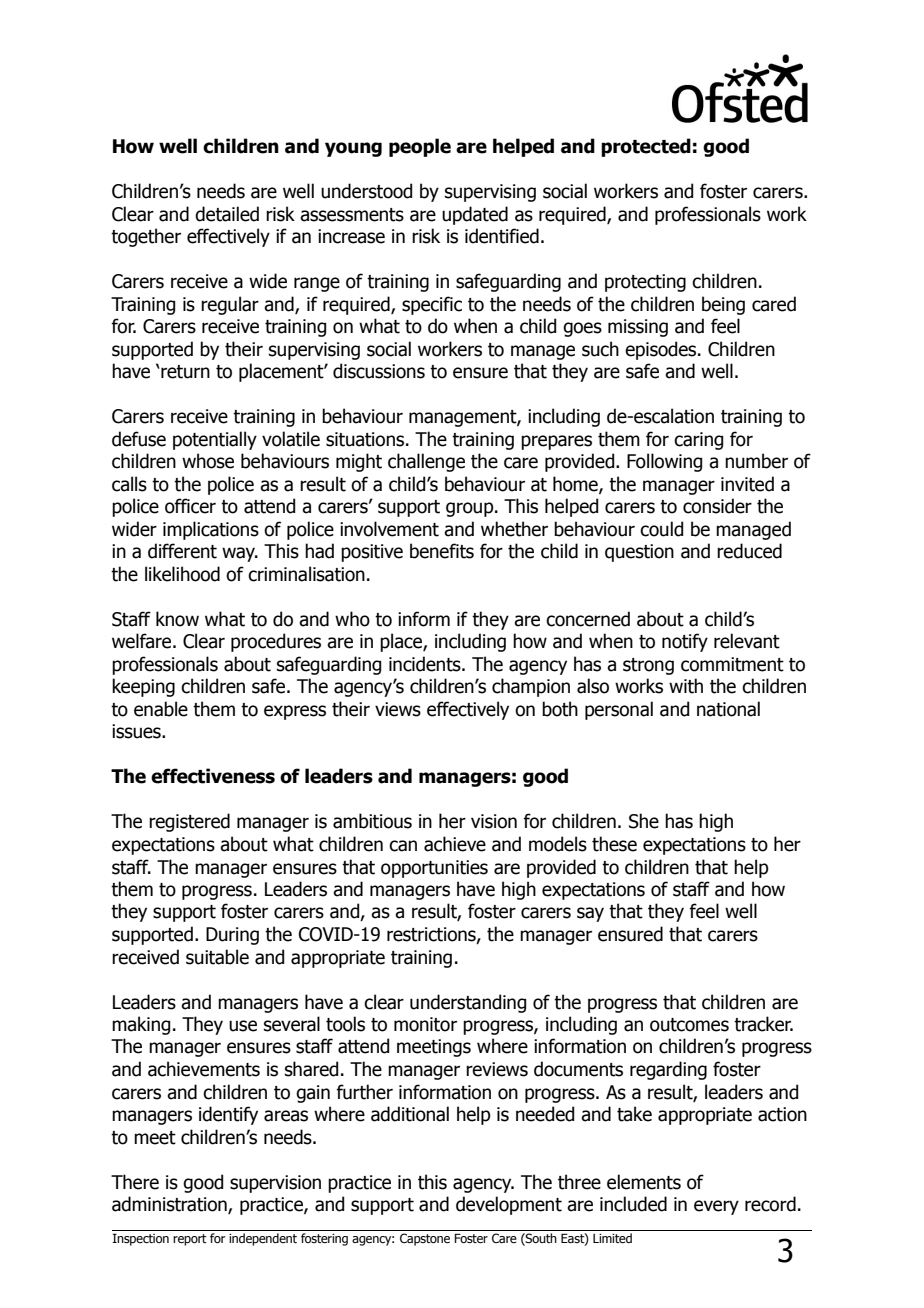 This screenshot has width=924, height=1308. What do you see at coordinates (215, 440) in the screenshot?
I see `potentially` at bounding box center [215, 440].
